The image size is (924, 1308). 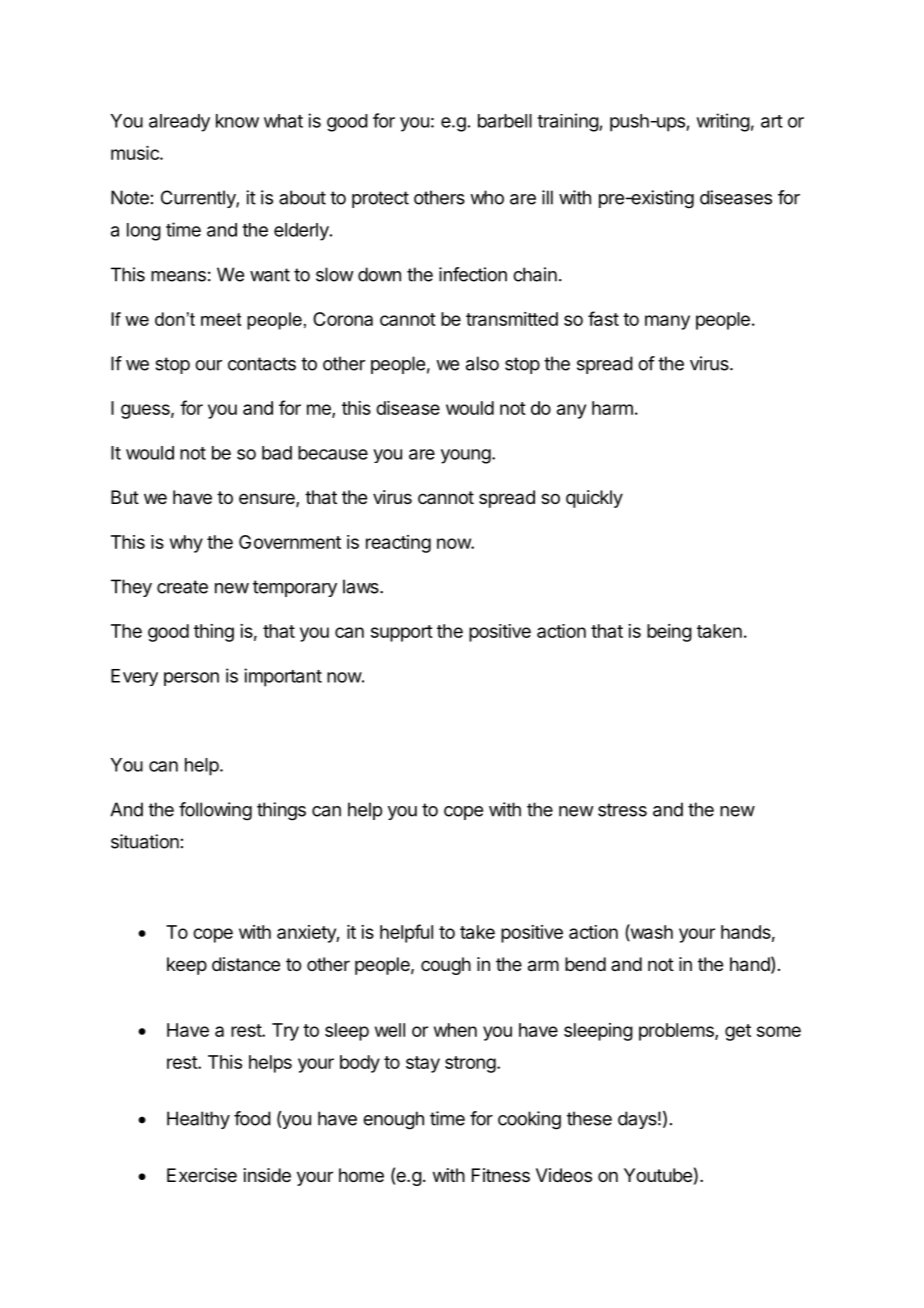 What do you see at coordinates (268, 500) in the page?
I see `ensure` at bounding box center [268, 500].
